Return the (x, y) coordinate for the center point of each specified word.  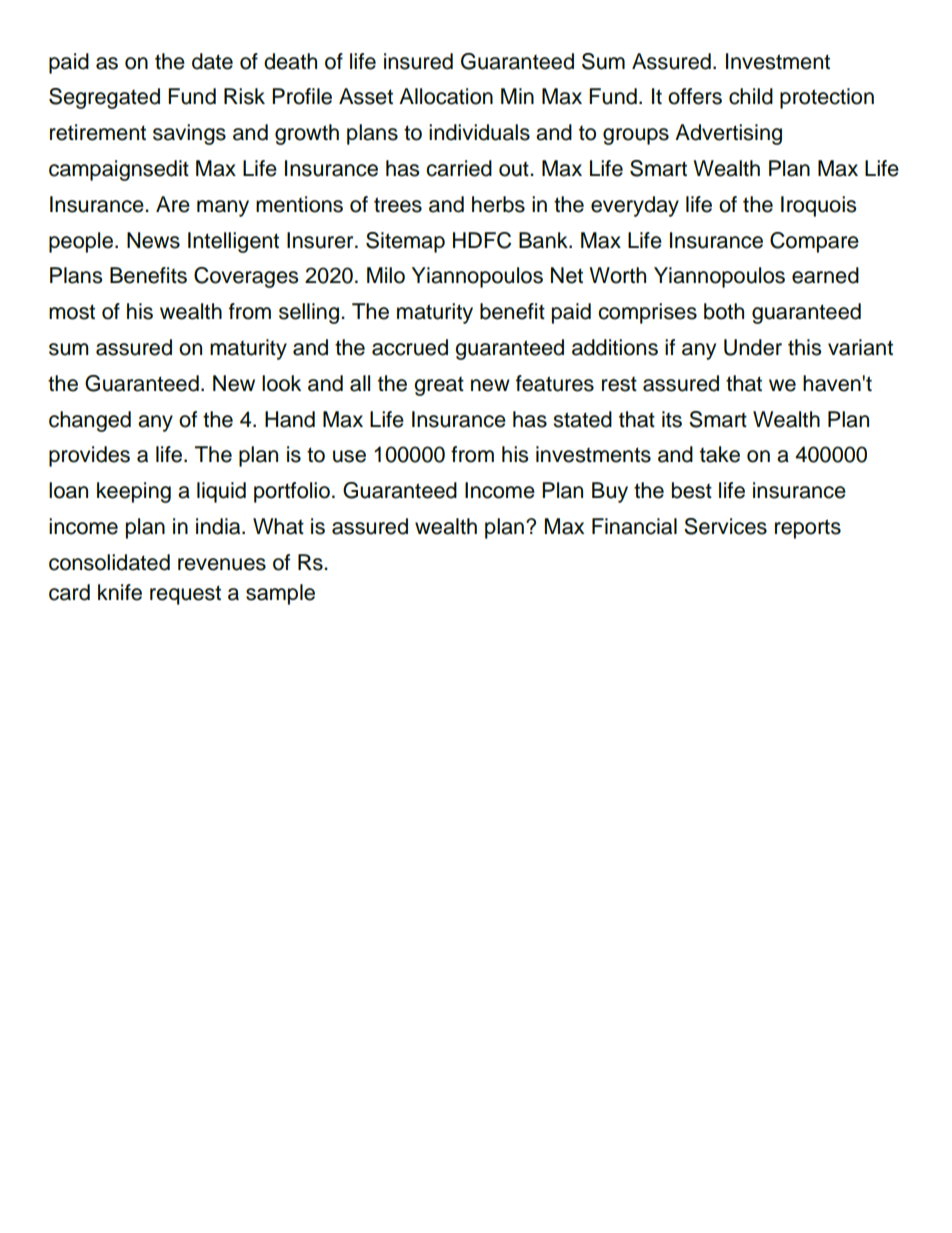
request (185, 595)
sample (280, 594)
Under (753, 347)
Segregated (104, 98)
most (72, 312)
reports (808, 529)
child (751, 96)
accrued (410, 347)
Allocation (446, 96)
